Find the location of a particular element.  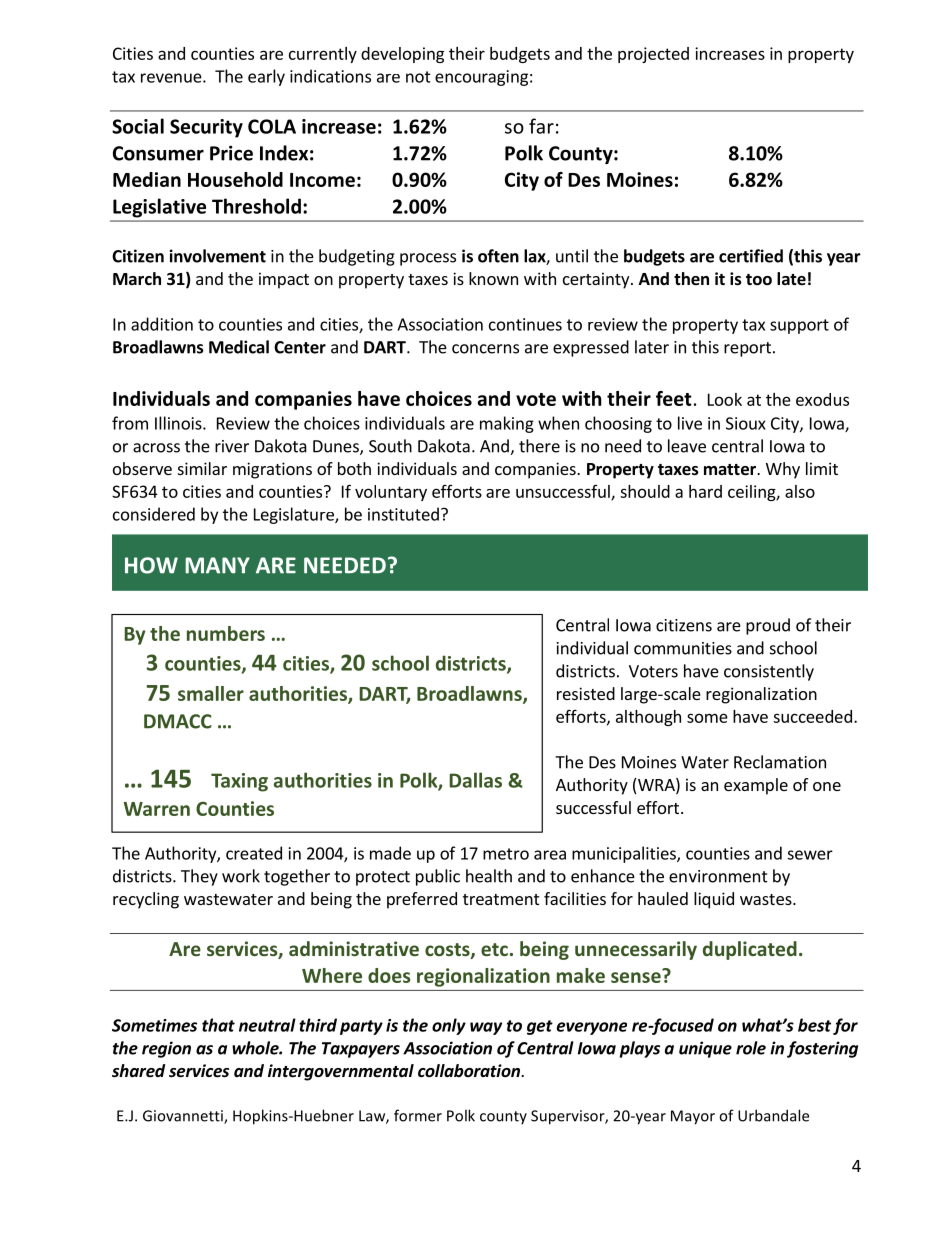

collaboration is located at coordinates (470, 1071).
